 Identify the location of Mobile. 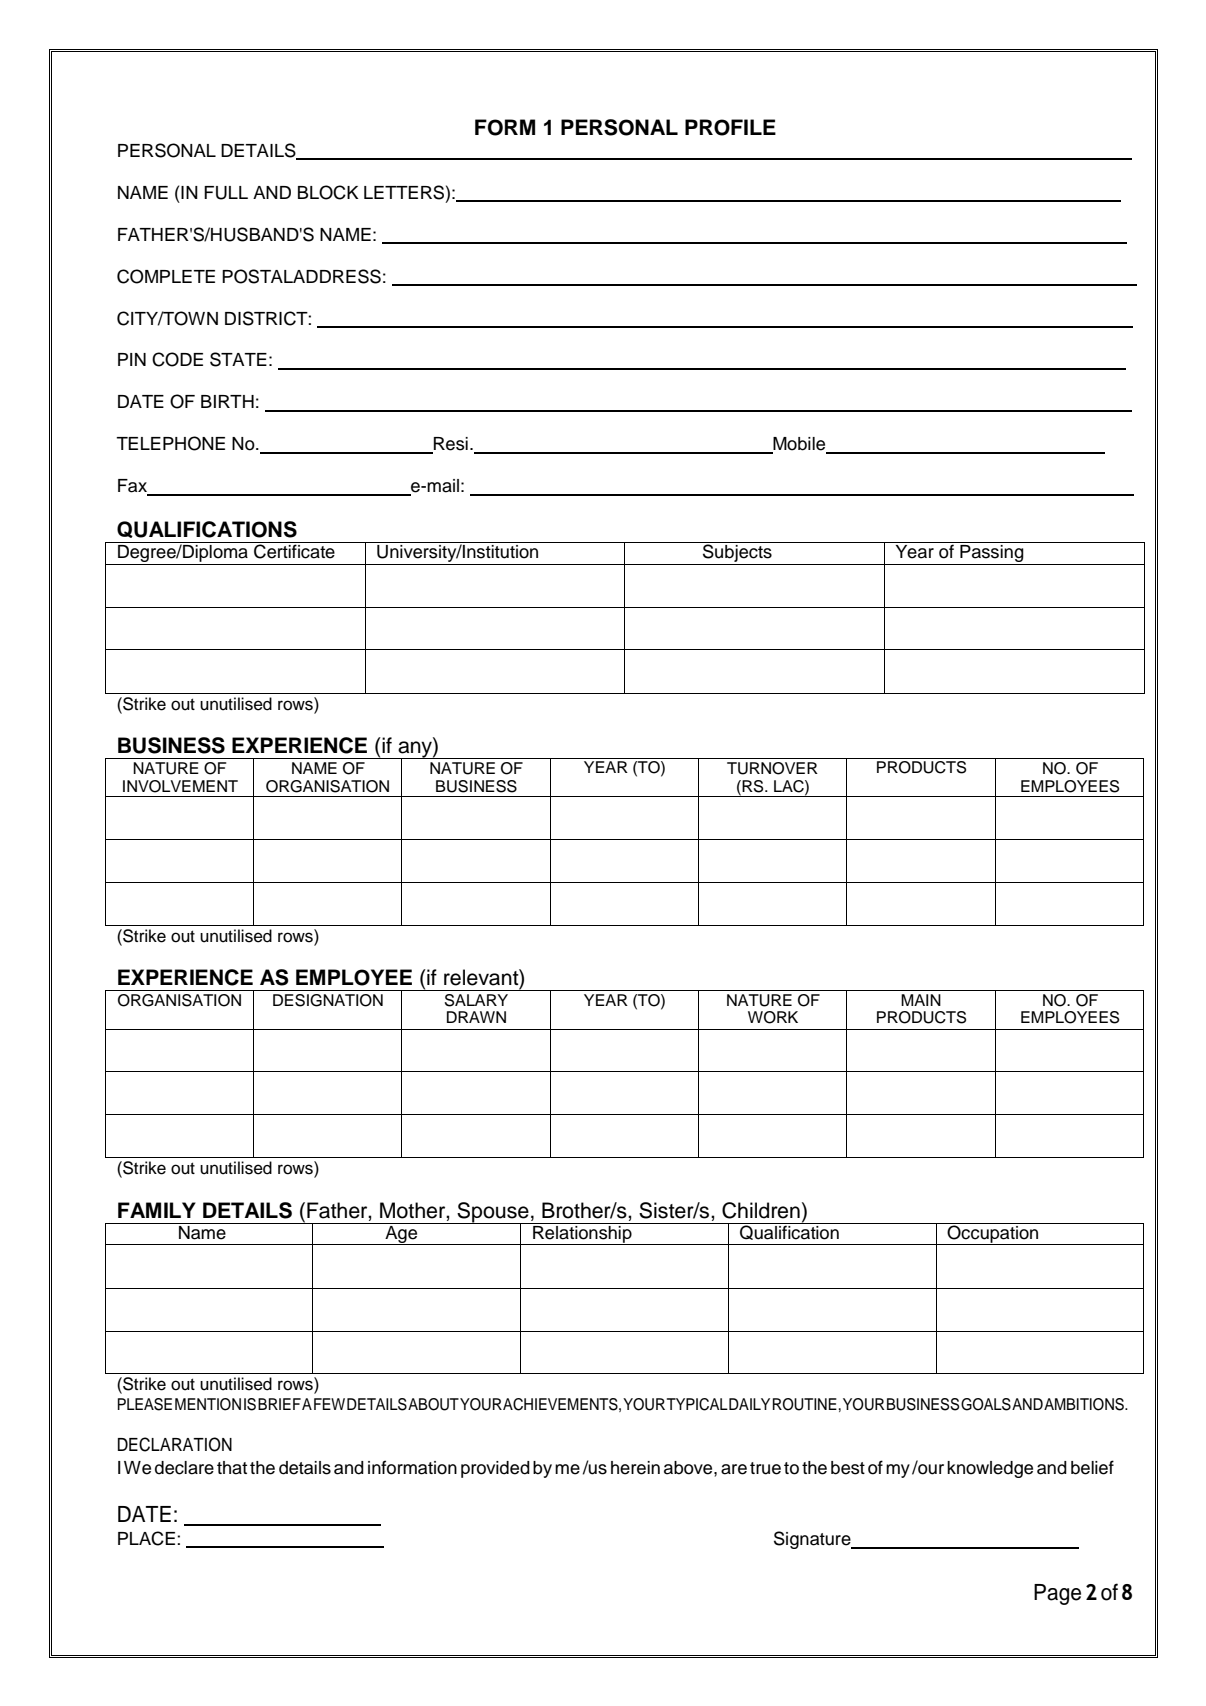
(799, 445).
